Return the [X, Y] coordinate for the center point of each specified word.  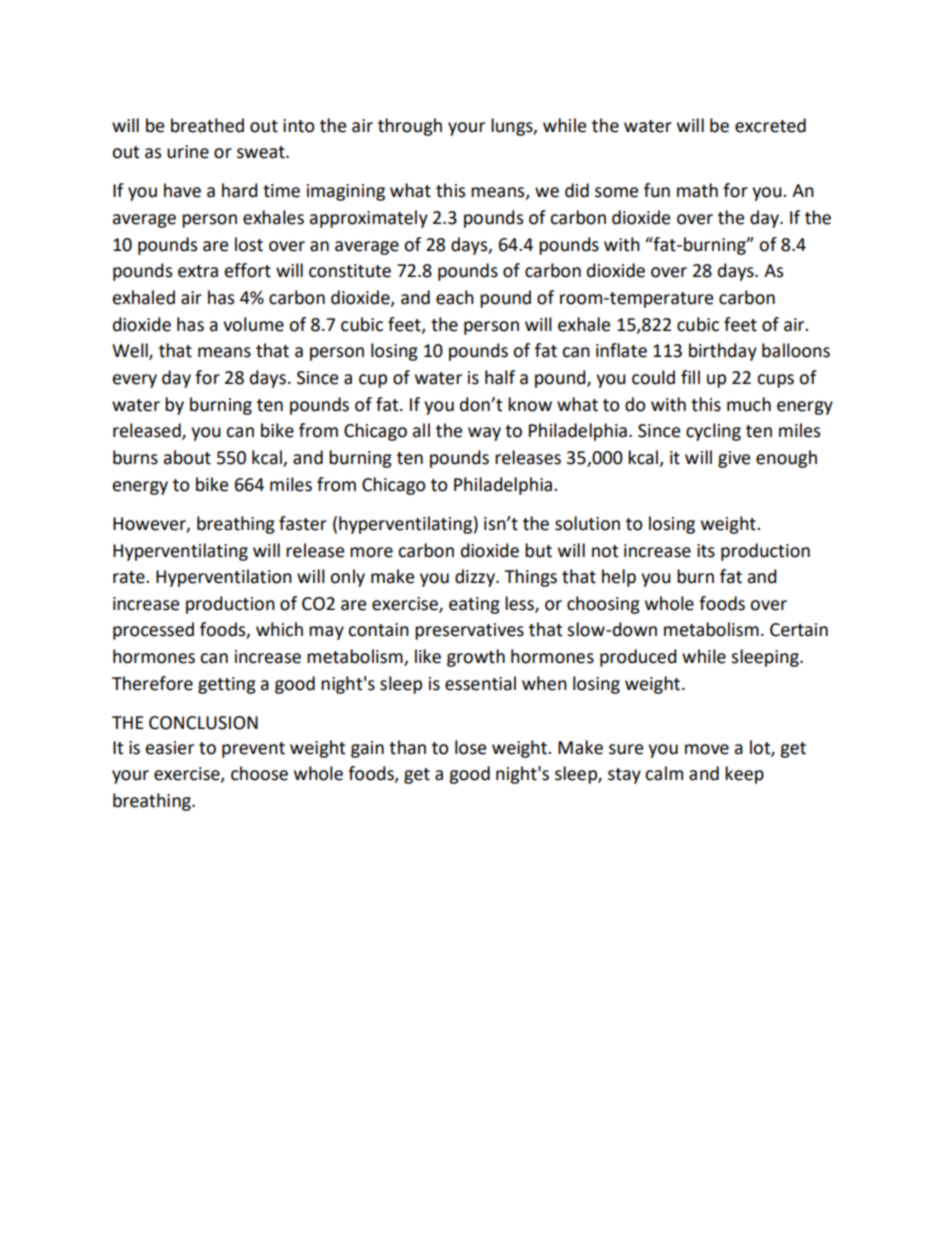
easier [170, 748]
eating [474, 605]
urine [188, 152]
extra [198, 271]
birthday [723, 352]
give [734, 459]
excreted [770, 125]
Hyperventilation [224, 578]
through [410, 127]
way [484, 434]
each [455, 297]
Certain [799, 630]
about [187, 457]
